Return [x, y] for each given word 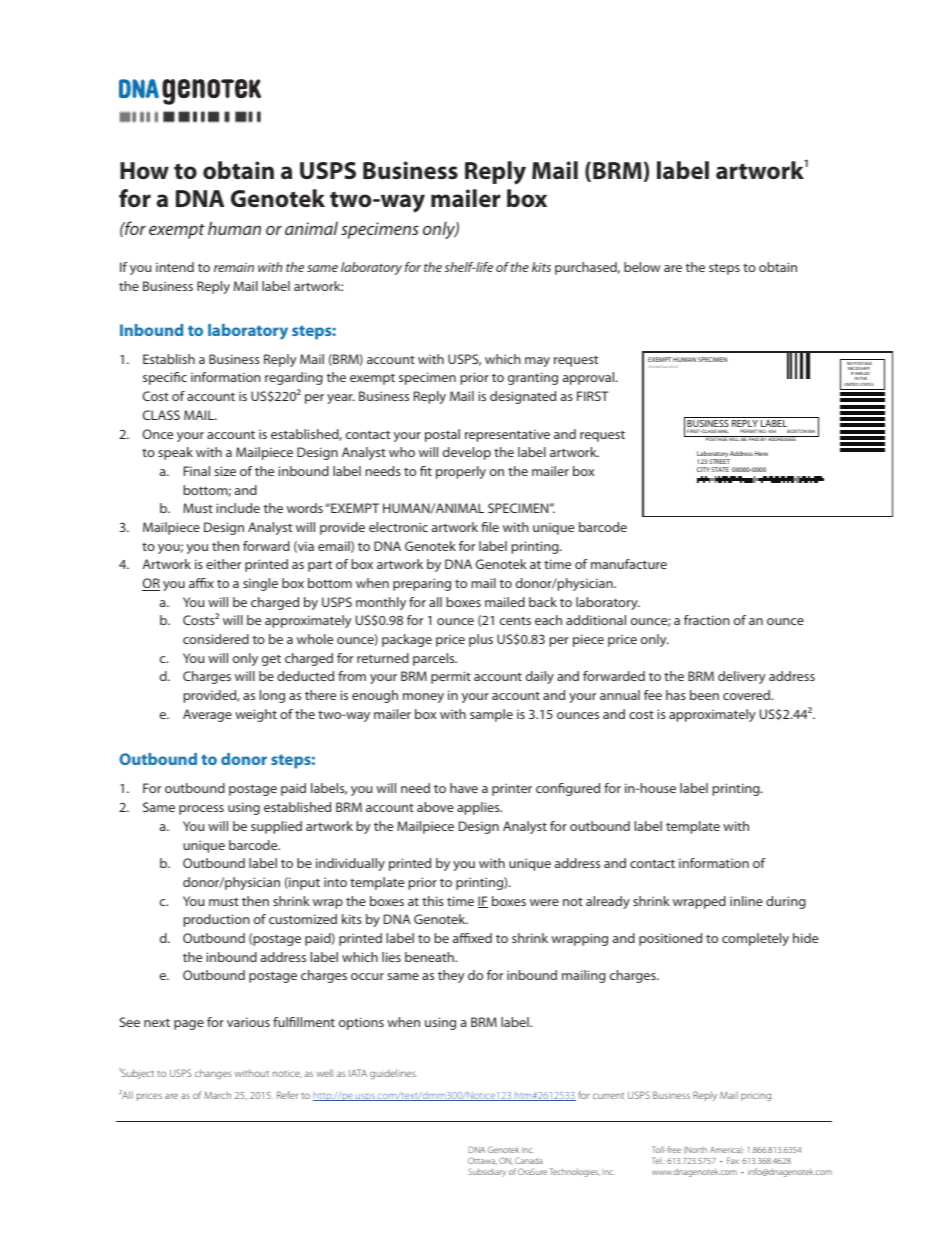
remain [234, 267]
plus [481, 640]
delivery [742, 677]
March [217, 1095]
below [642, 267]
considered [216, 639]
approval [590, 378]
